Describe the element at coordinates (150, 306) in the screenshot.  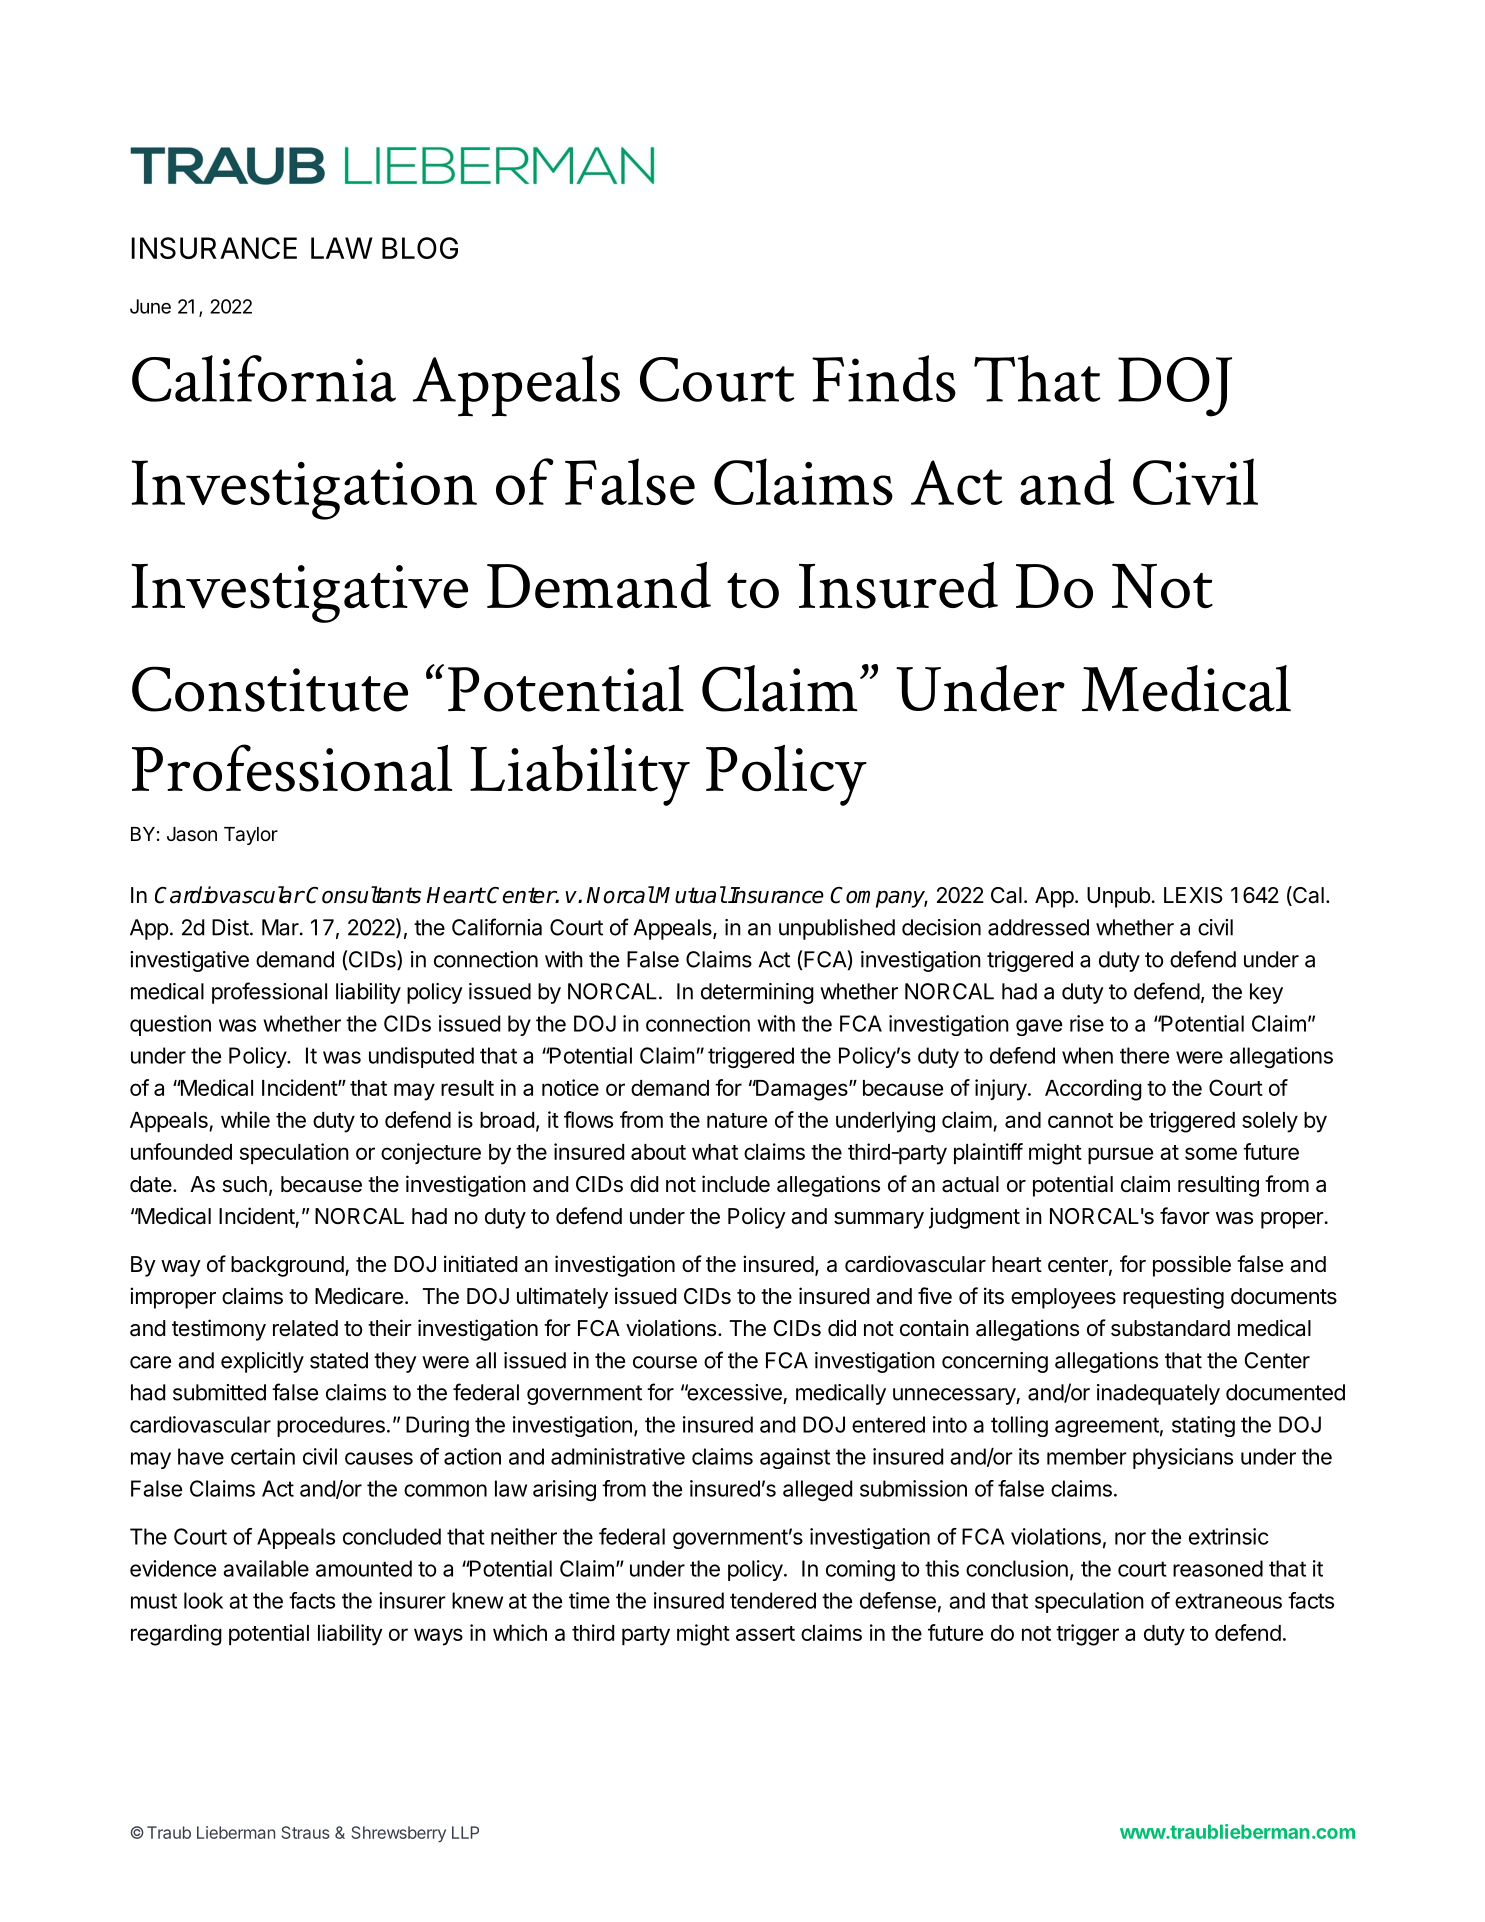
I see `June` at that location.
